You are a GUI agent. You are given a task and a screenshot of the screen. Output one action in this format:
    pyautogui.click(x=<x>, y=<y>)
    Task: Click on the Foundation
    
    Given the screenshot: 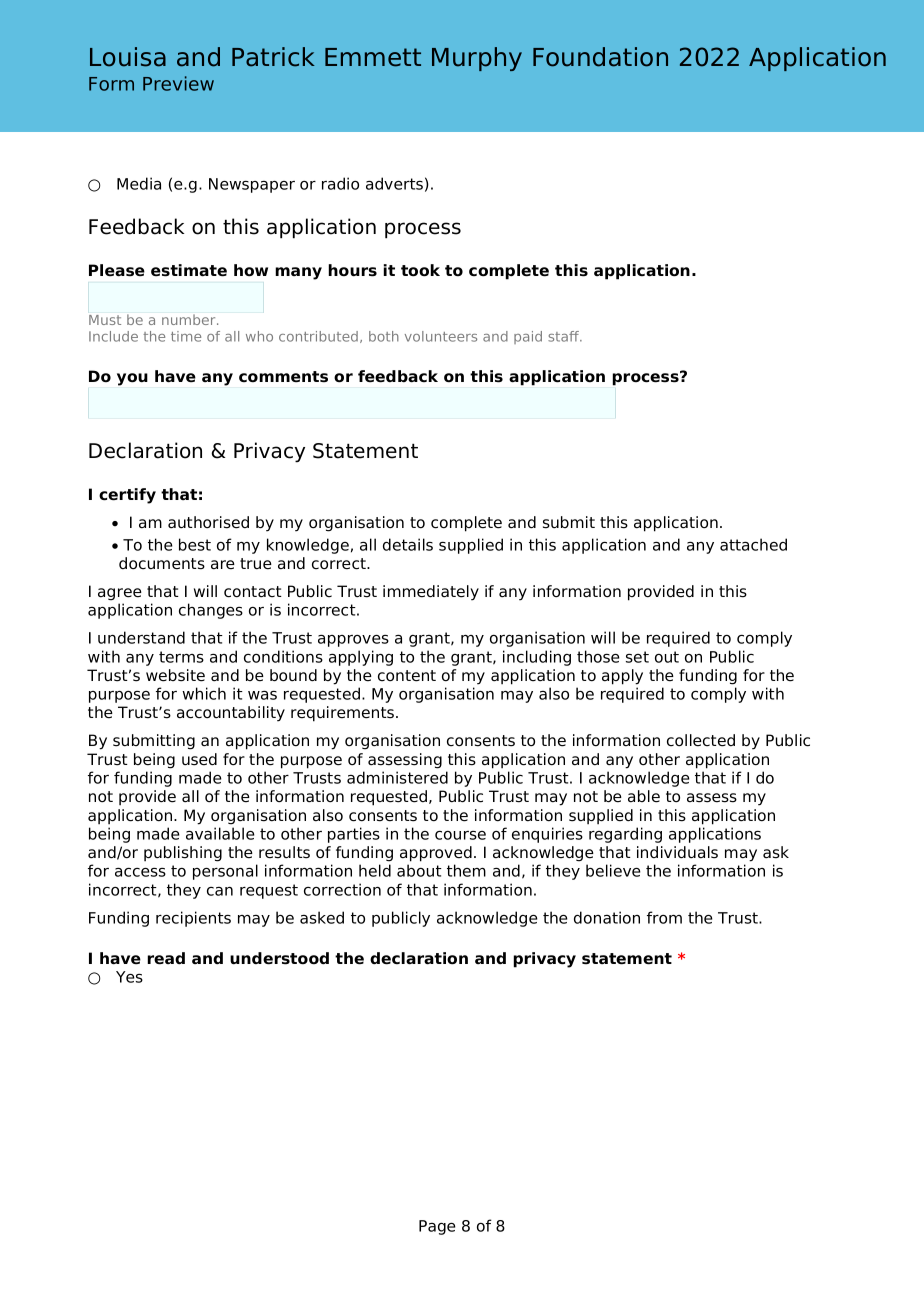 What is the action you would take?
    pyautogui.click(x=600, y=57)
